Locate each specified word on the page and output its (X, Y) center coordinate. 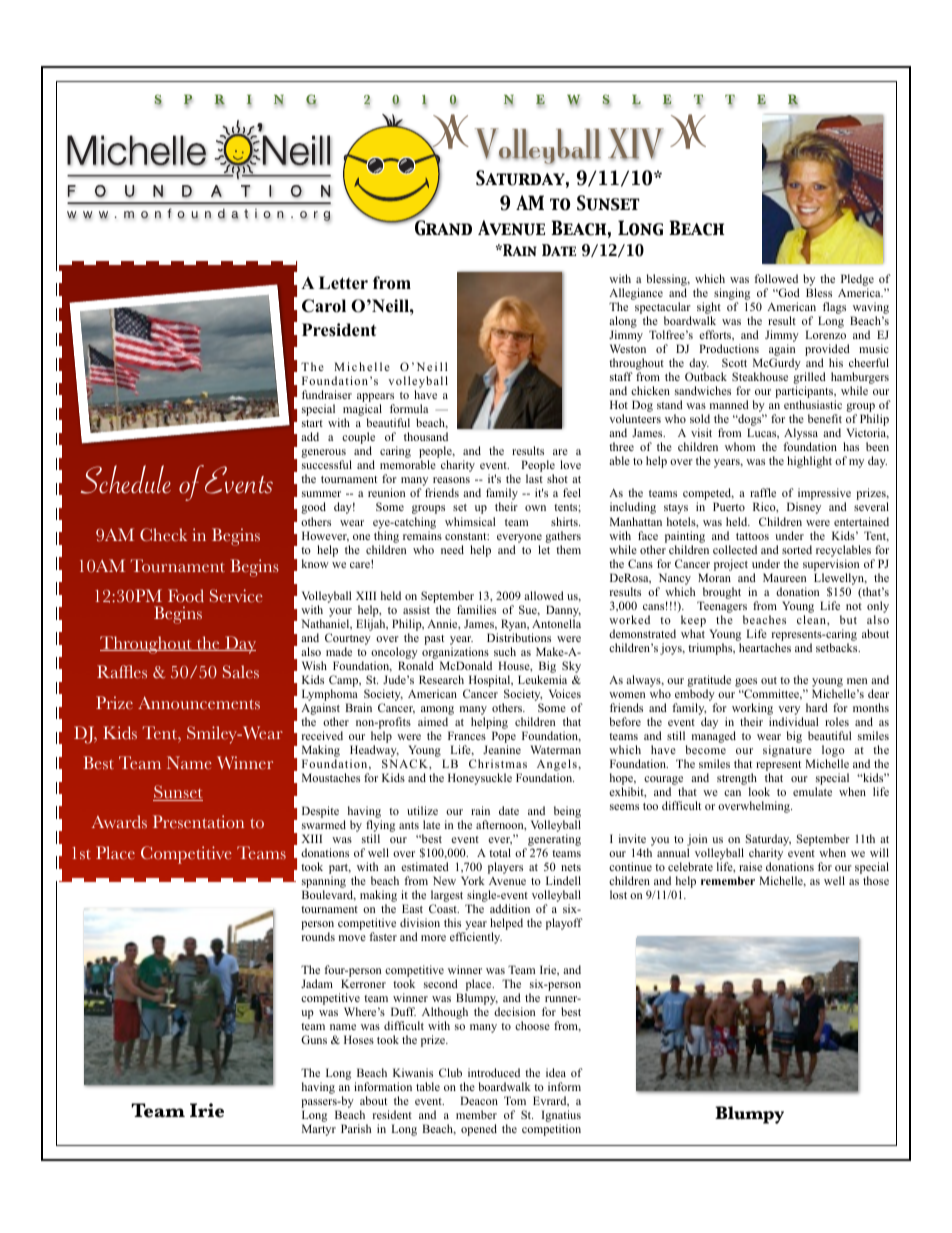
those (876, 880)
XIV (636, 144)
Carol (324, 306)
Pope (504, 738)
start (312, 423)
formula (409, 408)
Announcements (199, 703)
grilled (809, 378)
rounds (318, 936)
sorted (797, 549)
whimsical (470, 521)
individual (794, 721)
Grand (442, 227)
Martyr (319, 1130)
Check (163, 535)
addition (510, 908)
